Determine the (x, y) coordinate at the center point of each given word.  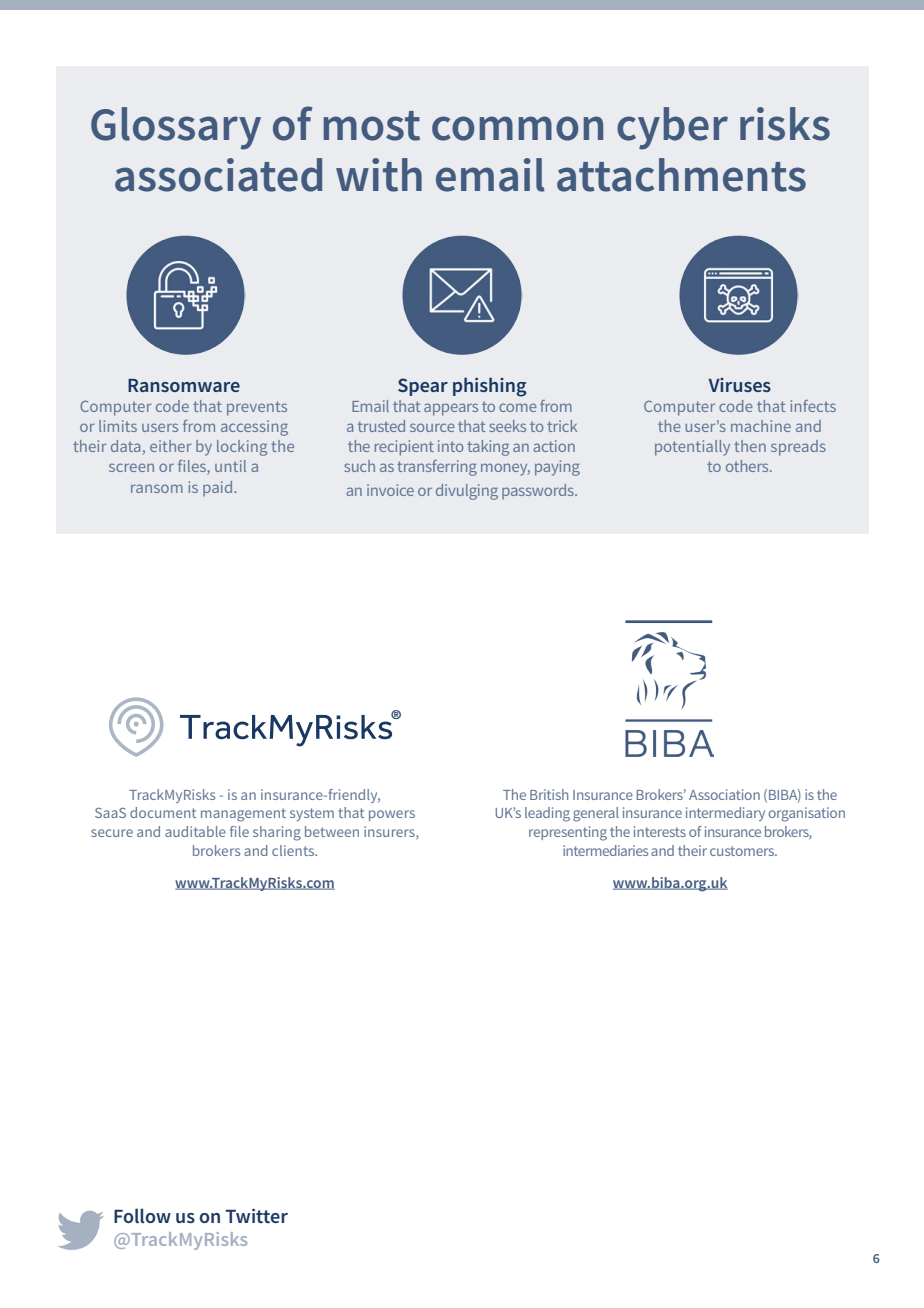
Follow (142, 1215)
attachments (681, 175)
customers (743, 851)
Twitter (256, 1215)
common (517, 128)
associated (218, 175)
